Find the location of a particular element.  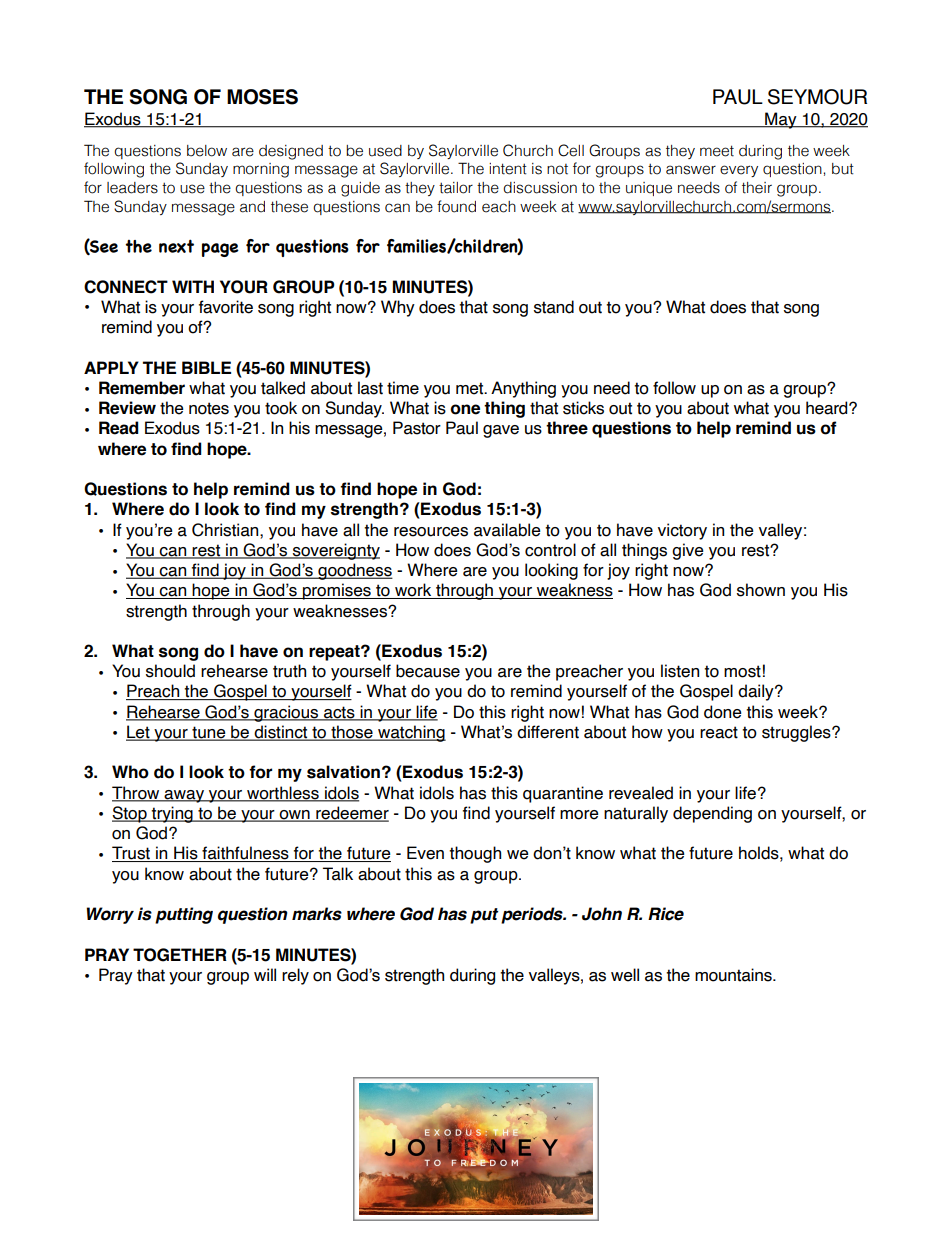

TOGETHER is located at coordinates (180, 955).
